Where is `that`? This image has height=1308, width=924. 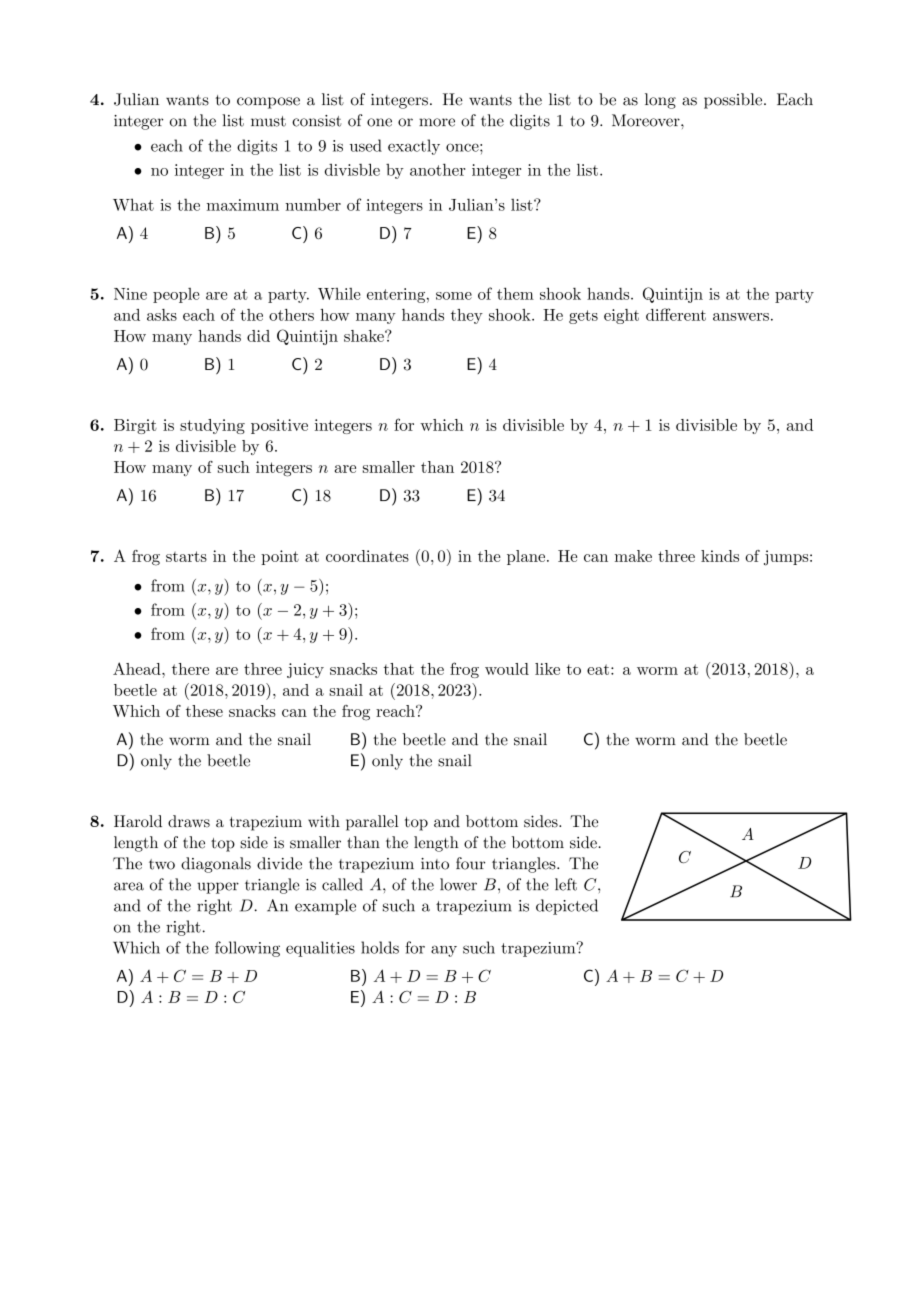
that is located at coordinates (399, 669).
